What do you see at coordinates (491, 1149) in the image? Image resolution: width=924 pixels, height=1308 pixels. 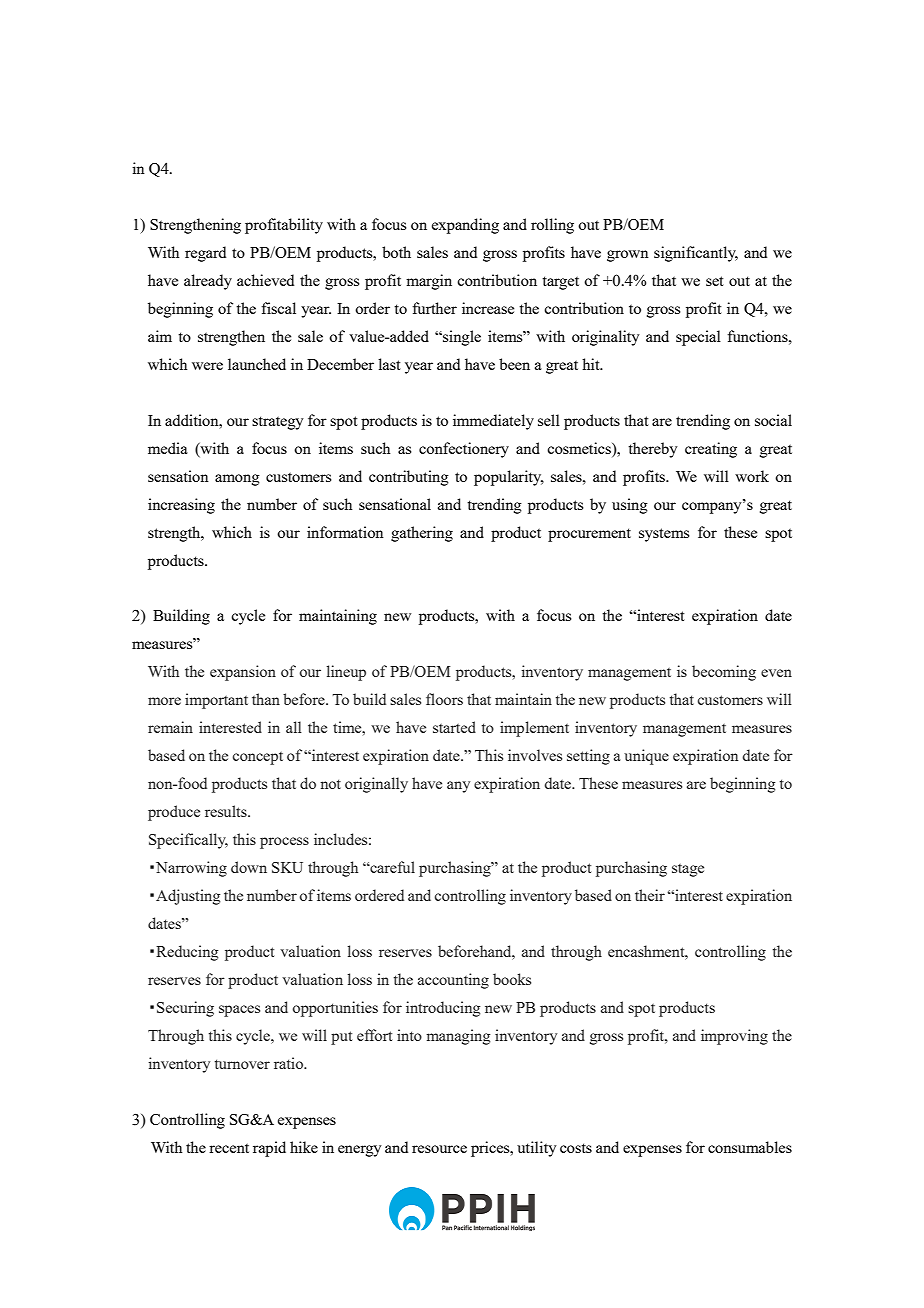 I see `prices` at bounding box center [491, 1149].
